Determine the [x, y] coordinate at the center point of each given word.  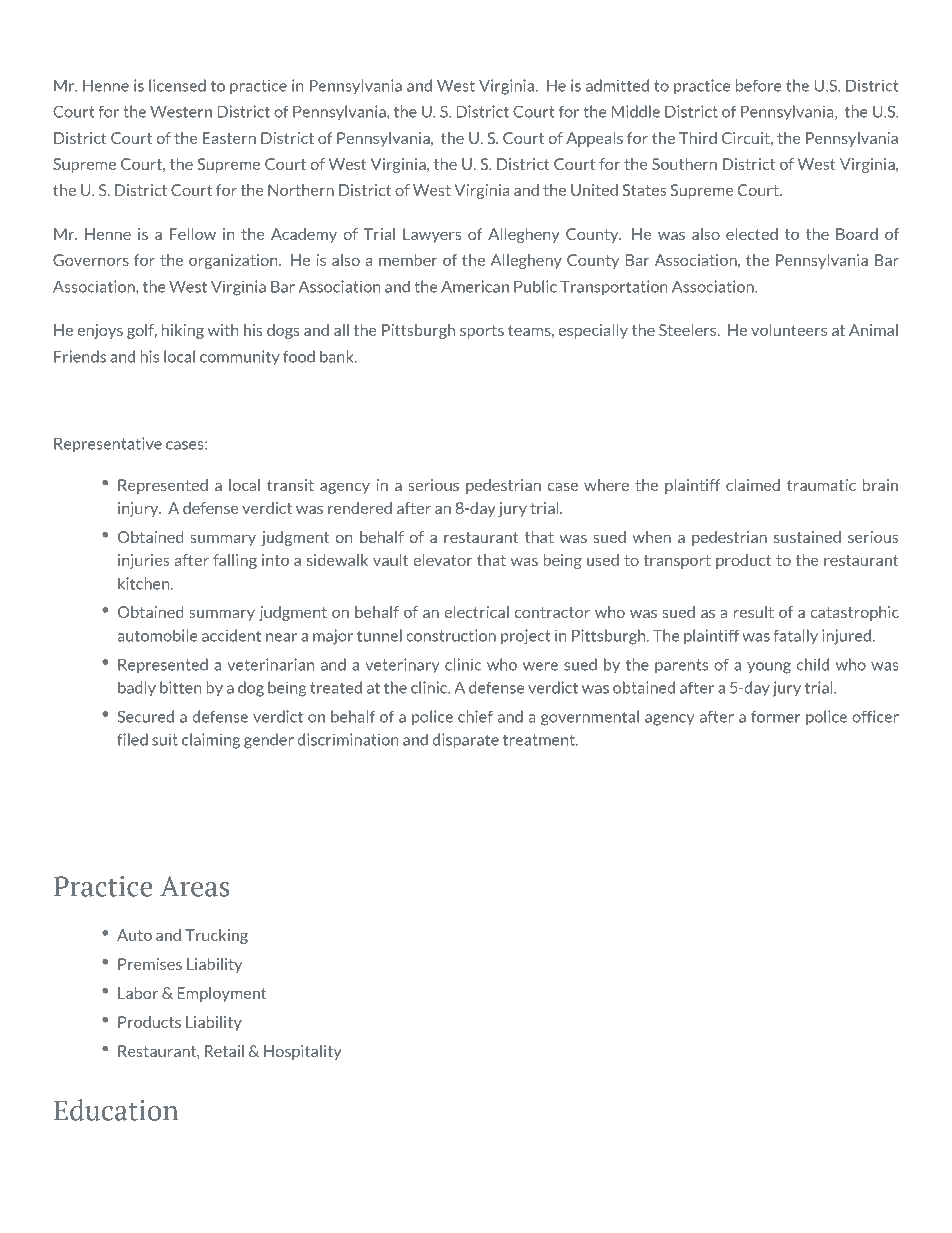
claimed [753, 485]
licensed [177, 85]
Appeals [594, 139]
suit [165, 739]
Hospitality [303, 1052]
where [606, 485]
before [759, 85]
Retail [224, 1051]
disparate [466, 741]
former [775, 716]
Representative [108, 445]
